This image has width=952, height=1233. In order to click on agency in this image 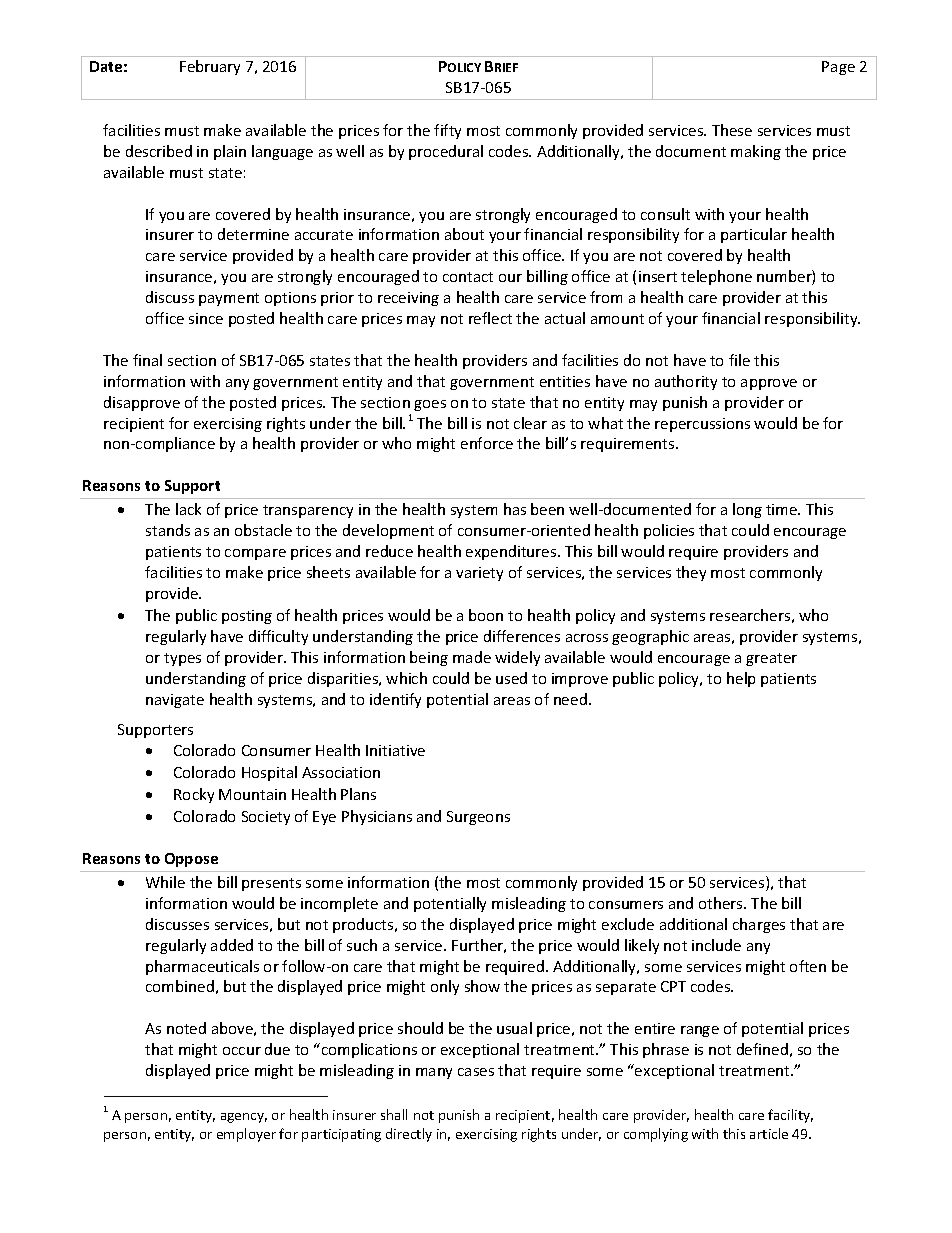, I will do `click(244, 1118)`.
